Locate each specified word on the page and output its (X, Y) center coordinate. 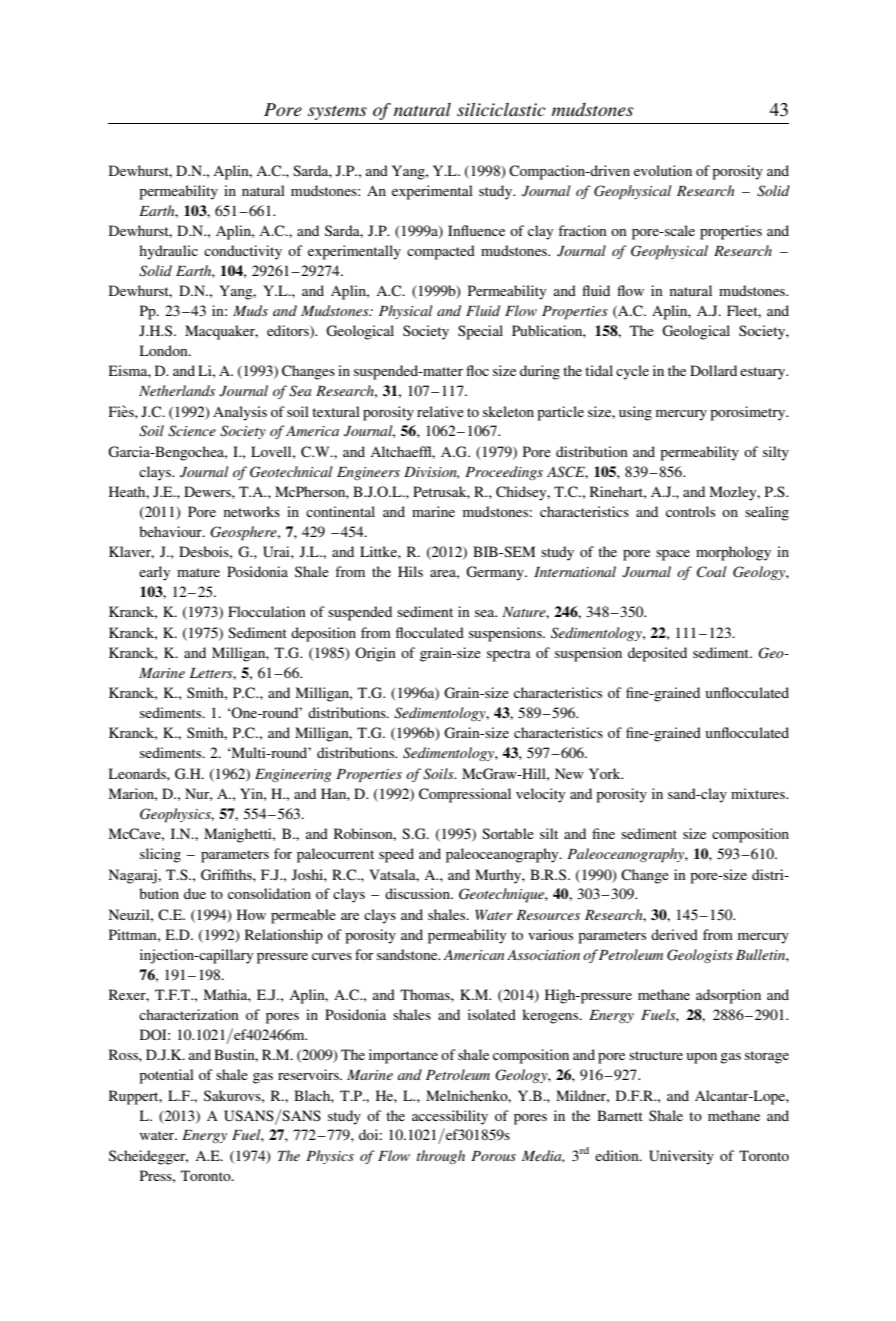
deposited (657, 654)
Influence (476, 230)
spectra (509, 655)
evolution (663, 170)
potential (166, 1076)
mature (198, 572)
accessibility (450, 1117)
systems (337, 112)
